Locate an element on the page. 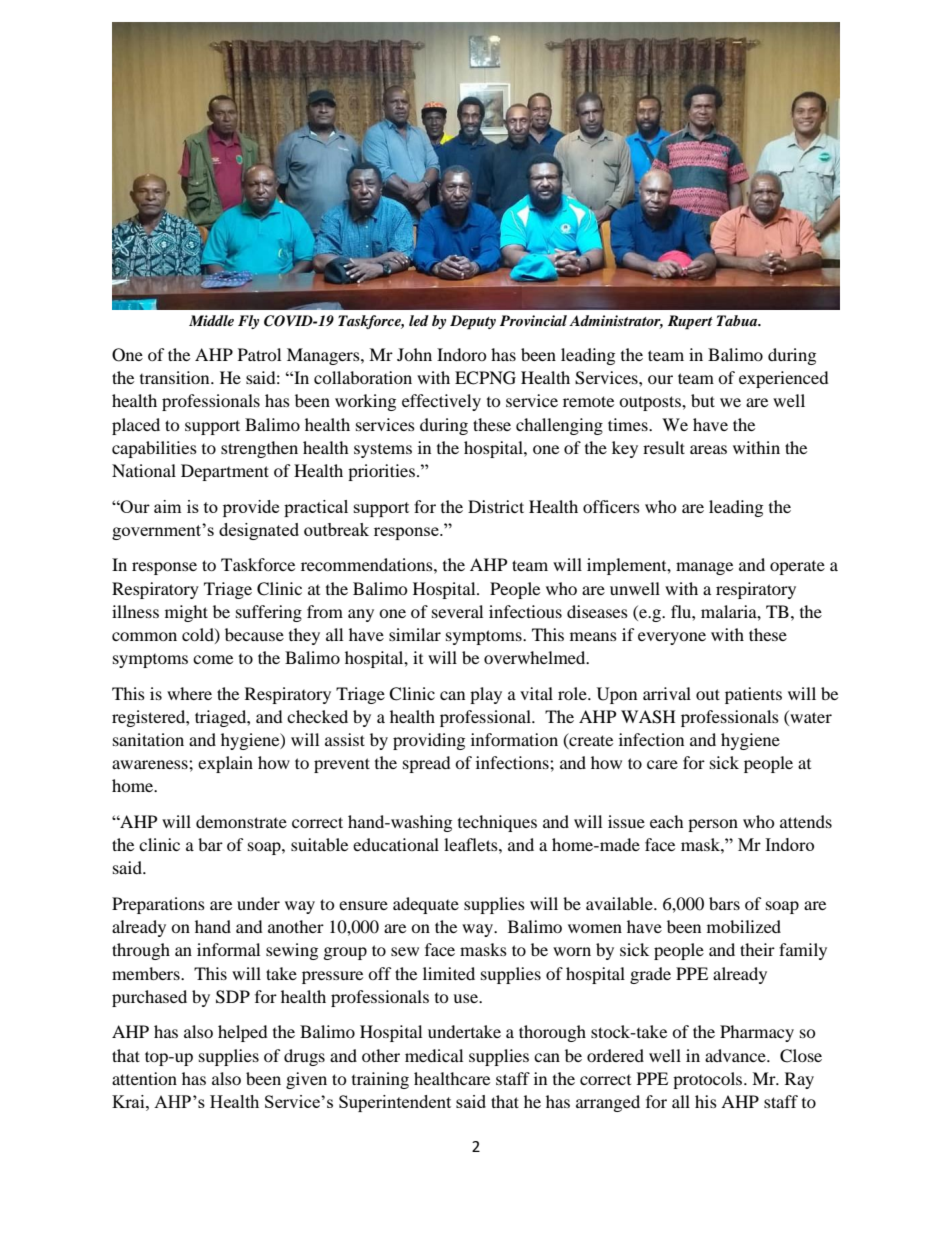 This page has width=952, height=1233. come is located at coordinates (213, 659).
